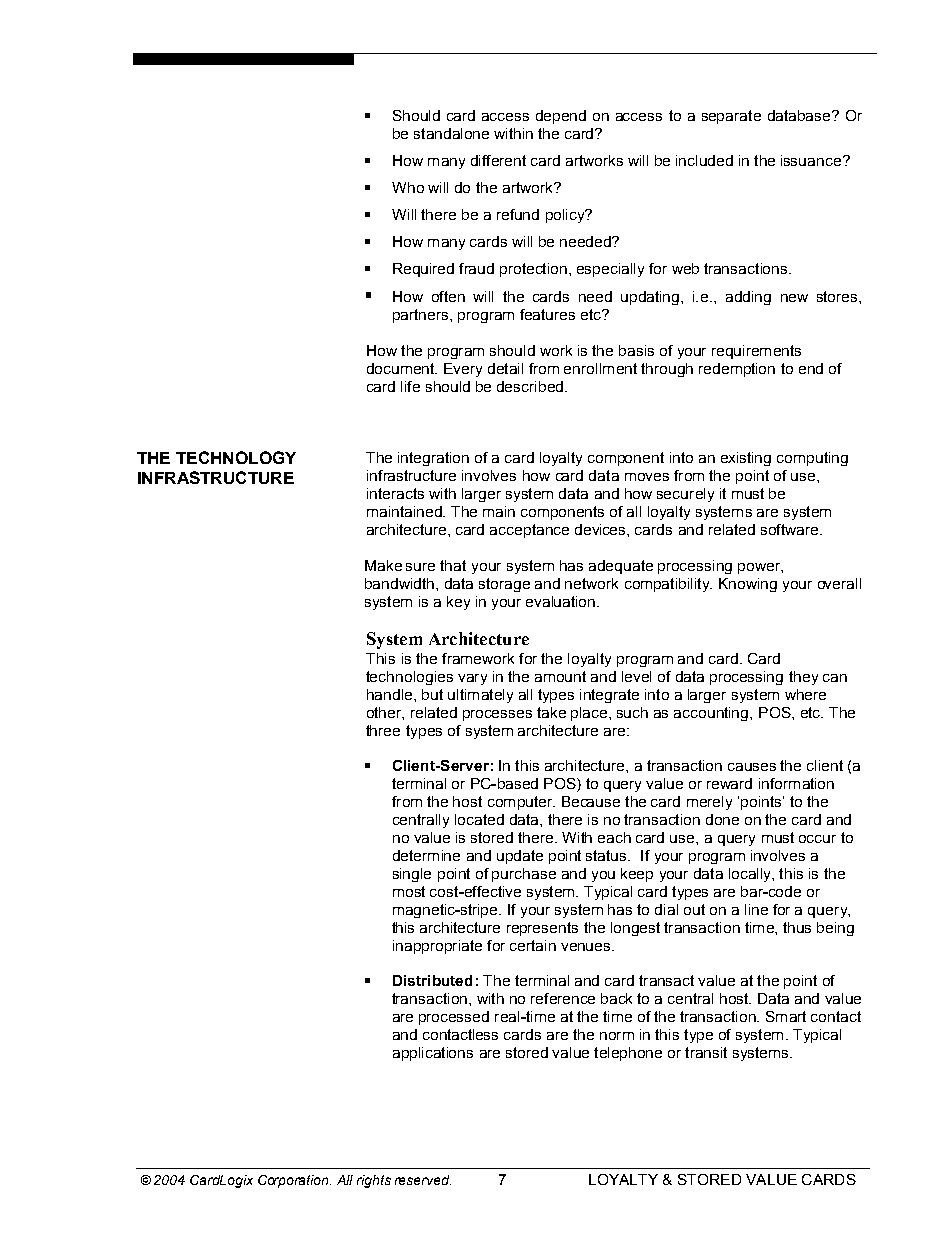 This screenshot has height=1233, width=952. Describe the element at coordinates (811, 160) in the screenshot. I see `issuance` at that location.
